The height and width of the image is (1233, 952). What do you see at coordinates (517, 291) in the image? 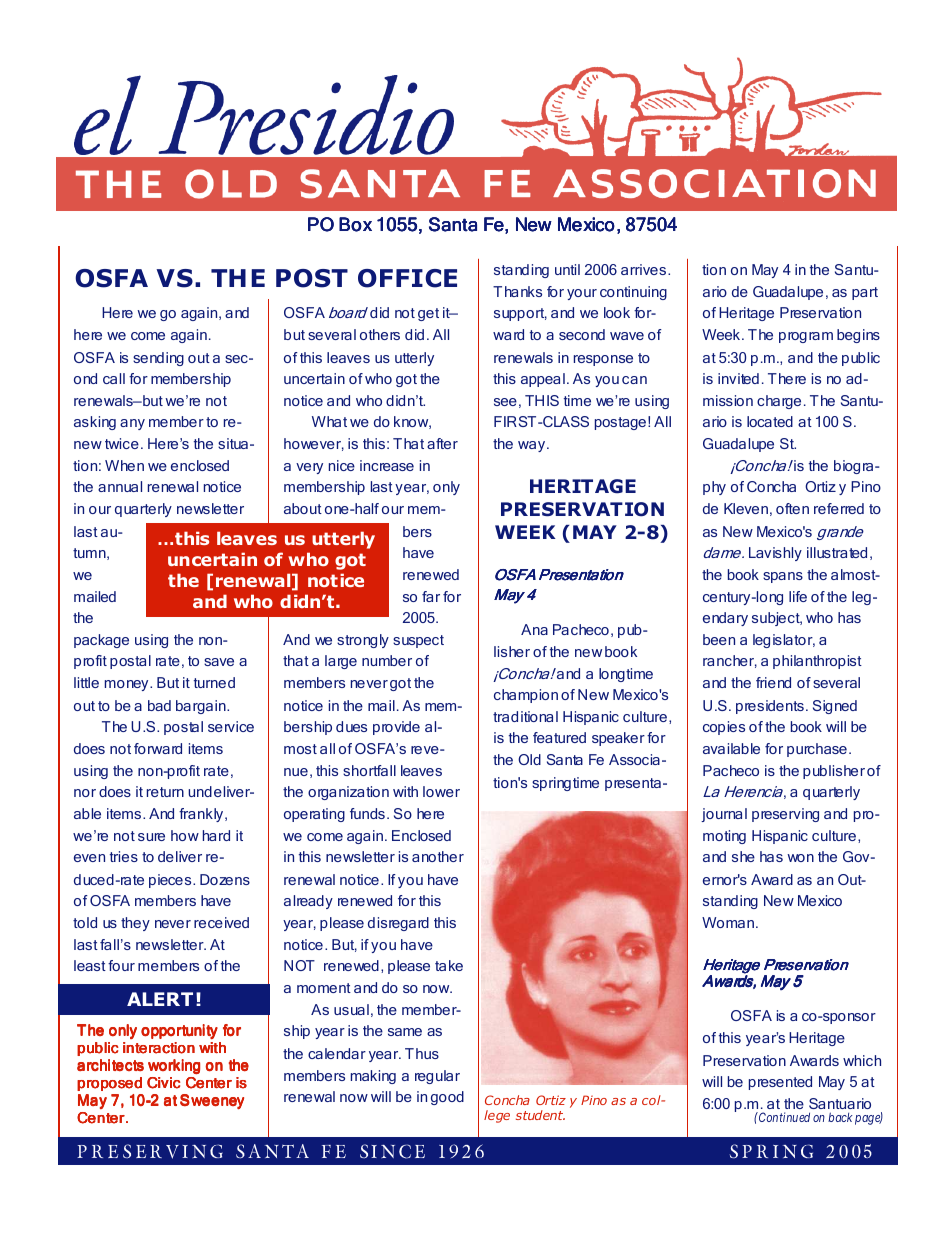
I see `Thanks` at bounding box center [517, 291].
